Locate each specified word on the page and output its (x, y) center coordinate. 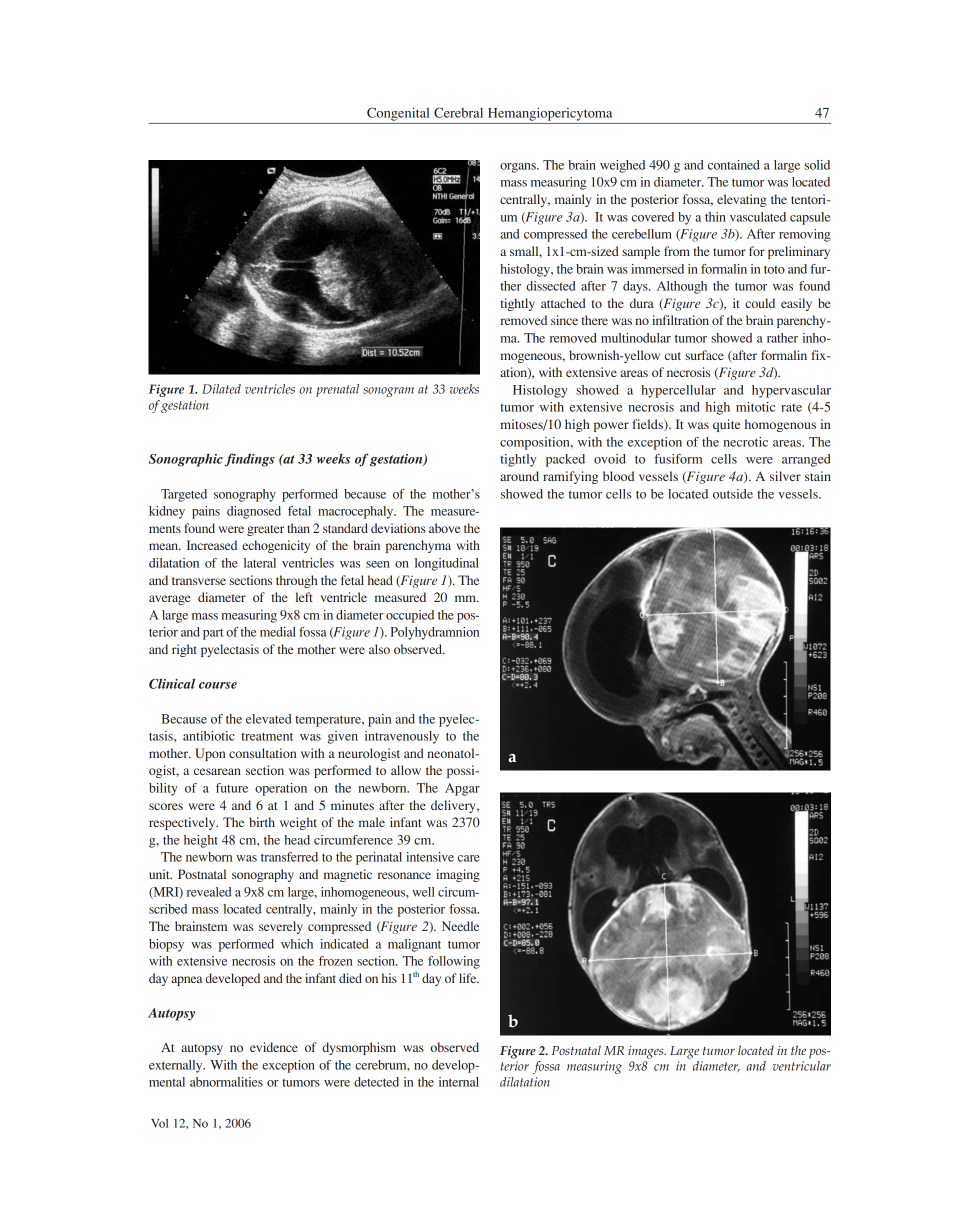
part (213, 634)
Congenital (398, 114)
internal (459, 1082)
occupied (410, 616)
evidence (274, 1047)
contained (734, 165)
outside (733, 494)
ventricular (801, 1066)
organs (519, 168)
